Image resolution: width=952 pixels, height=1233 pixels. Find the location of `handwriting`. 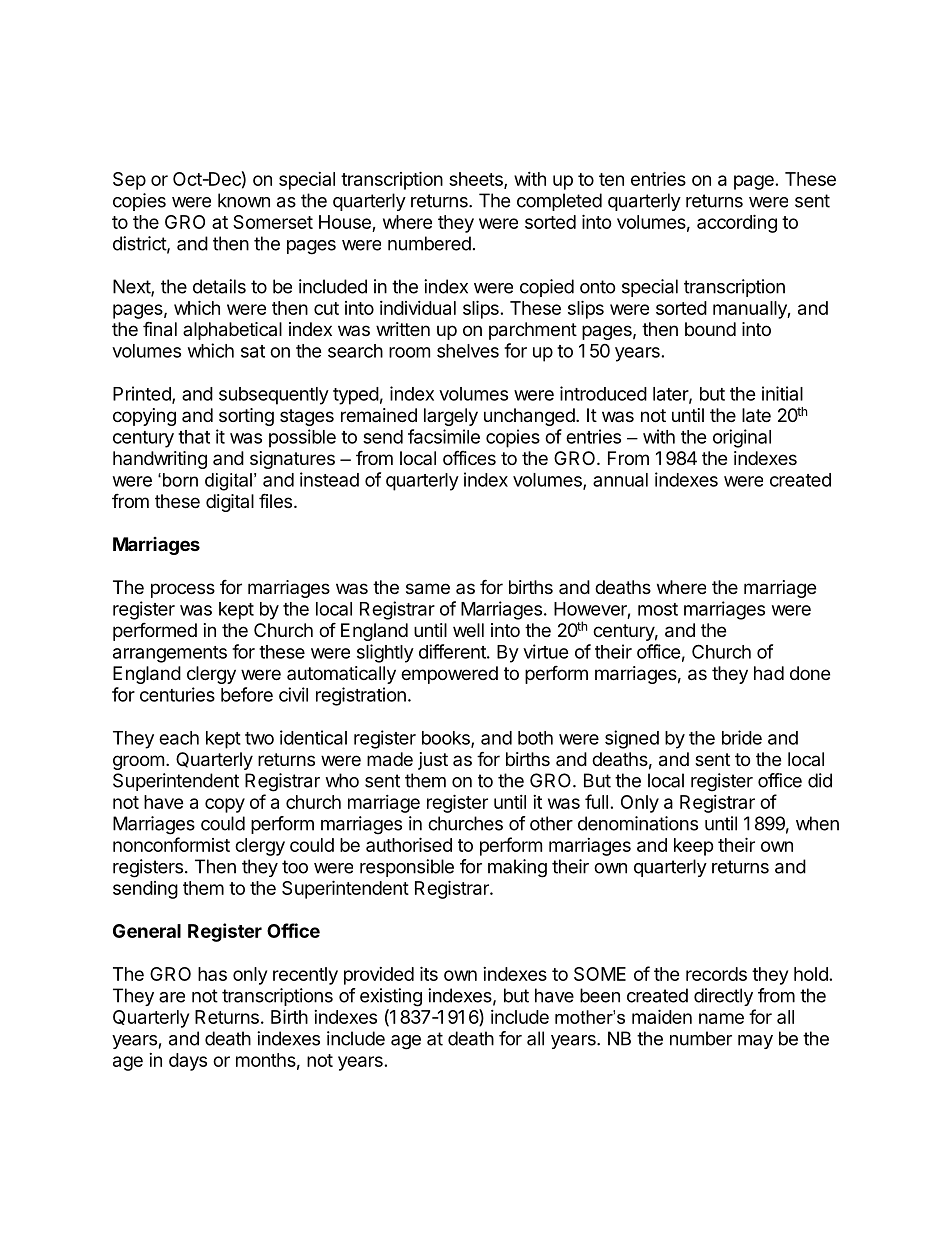

handwriting is located at coordinates (160, 460).
